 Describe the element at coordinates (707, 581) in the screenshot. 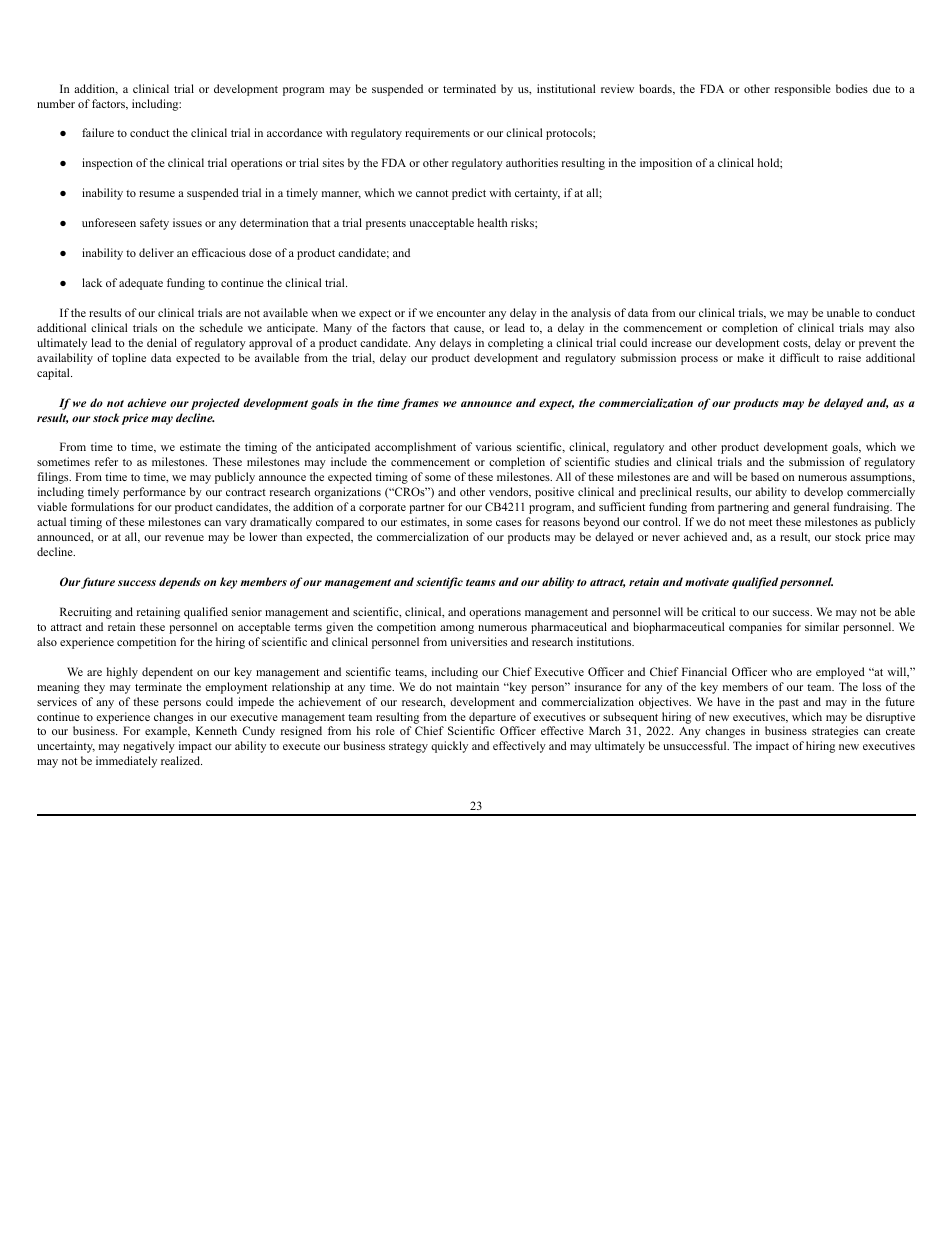

I see `motivate` at that location.
